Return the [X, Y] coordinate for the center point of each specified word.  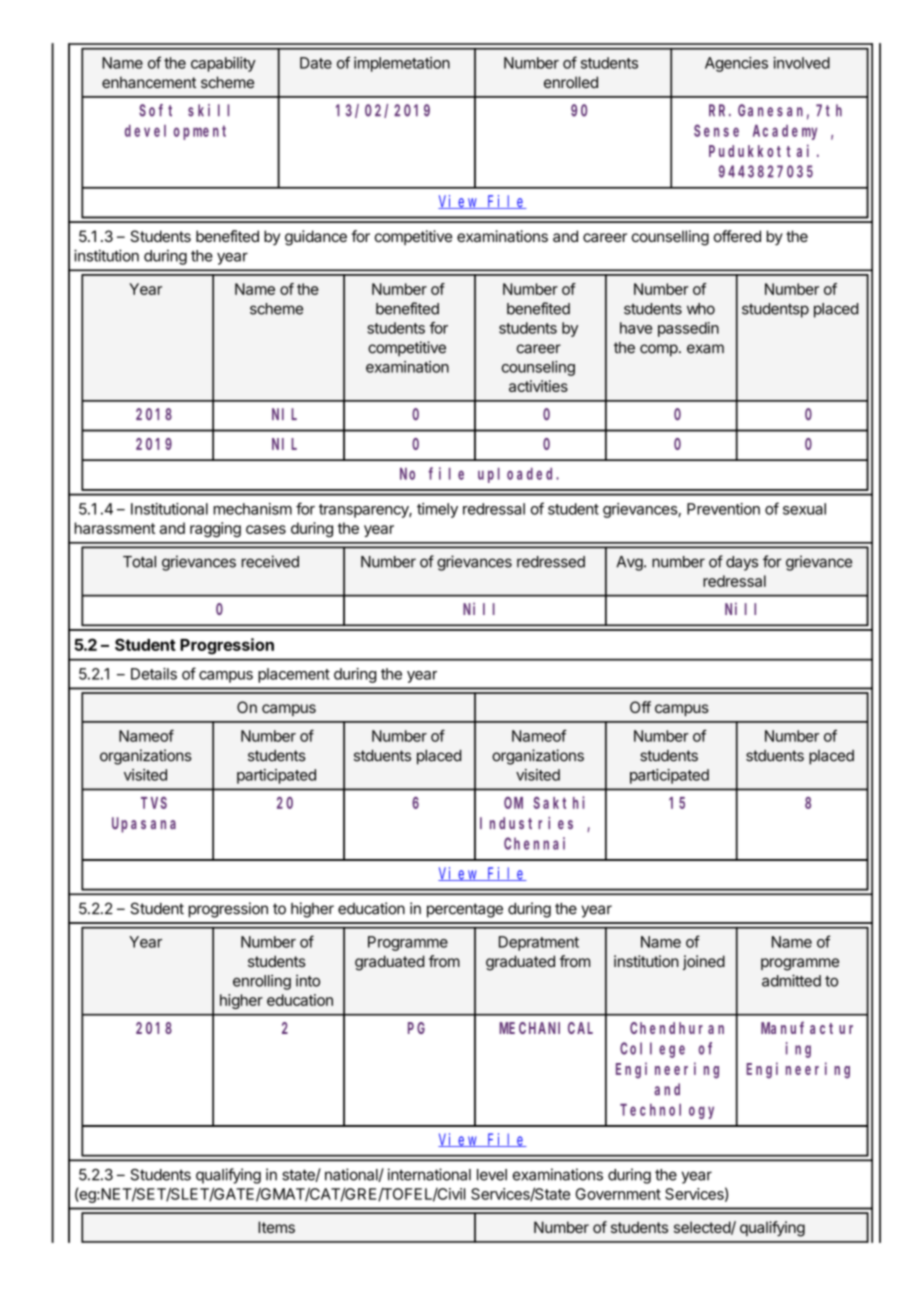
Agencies [736, 64]
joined [704, 962]
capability [223, 64]
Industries [526, 822]
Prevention [723, 509]
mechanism [253, 509]
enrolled [571, 82]
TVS [154, 803]
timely [437, 510]
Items [276, 1227]
